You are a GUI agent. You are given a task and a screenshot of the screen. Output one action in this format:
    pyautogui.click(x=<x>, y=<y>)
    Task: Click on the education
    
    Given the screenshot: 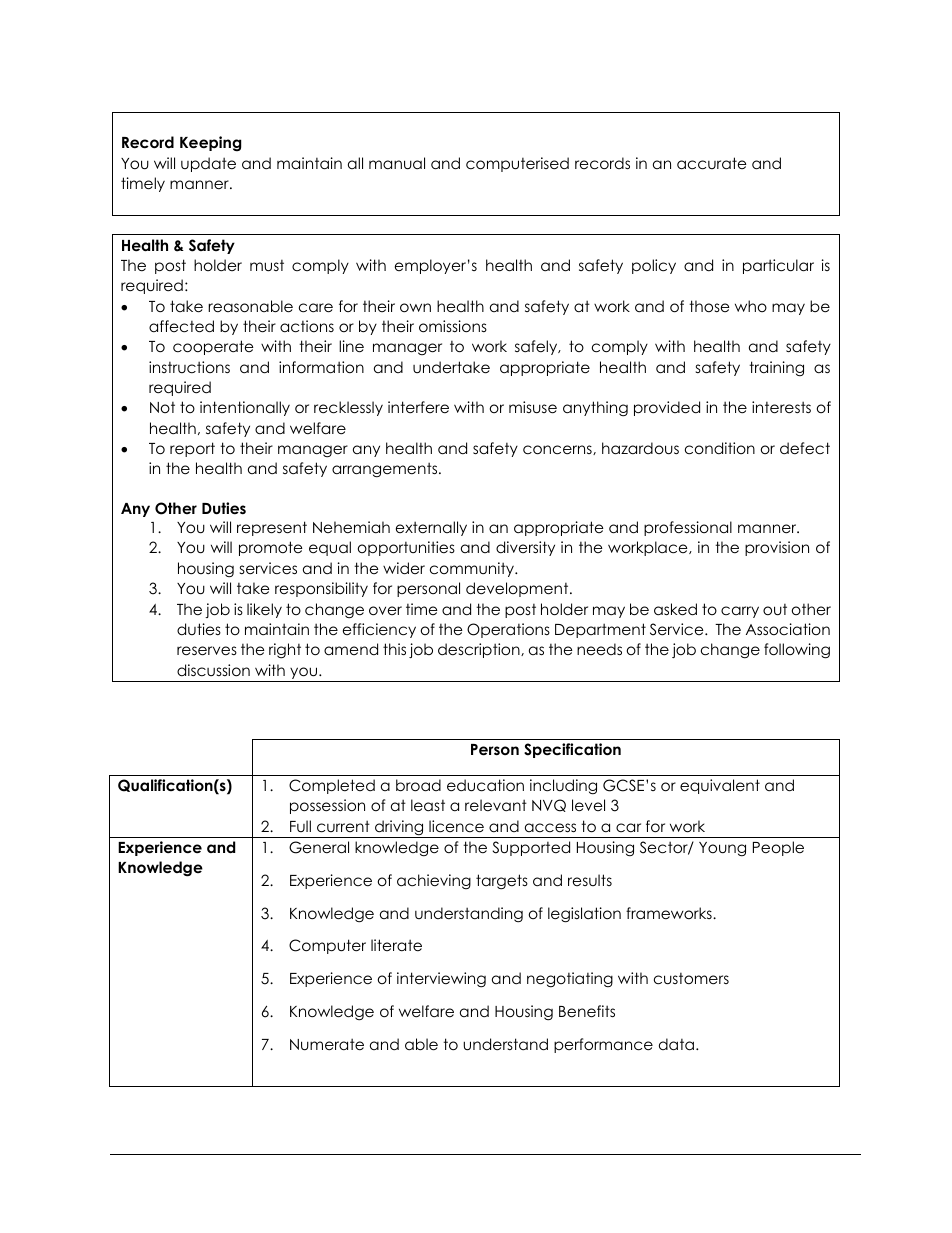 What is the action you would take?
    pyautogui.click(x=485, y=785)
